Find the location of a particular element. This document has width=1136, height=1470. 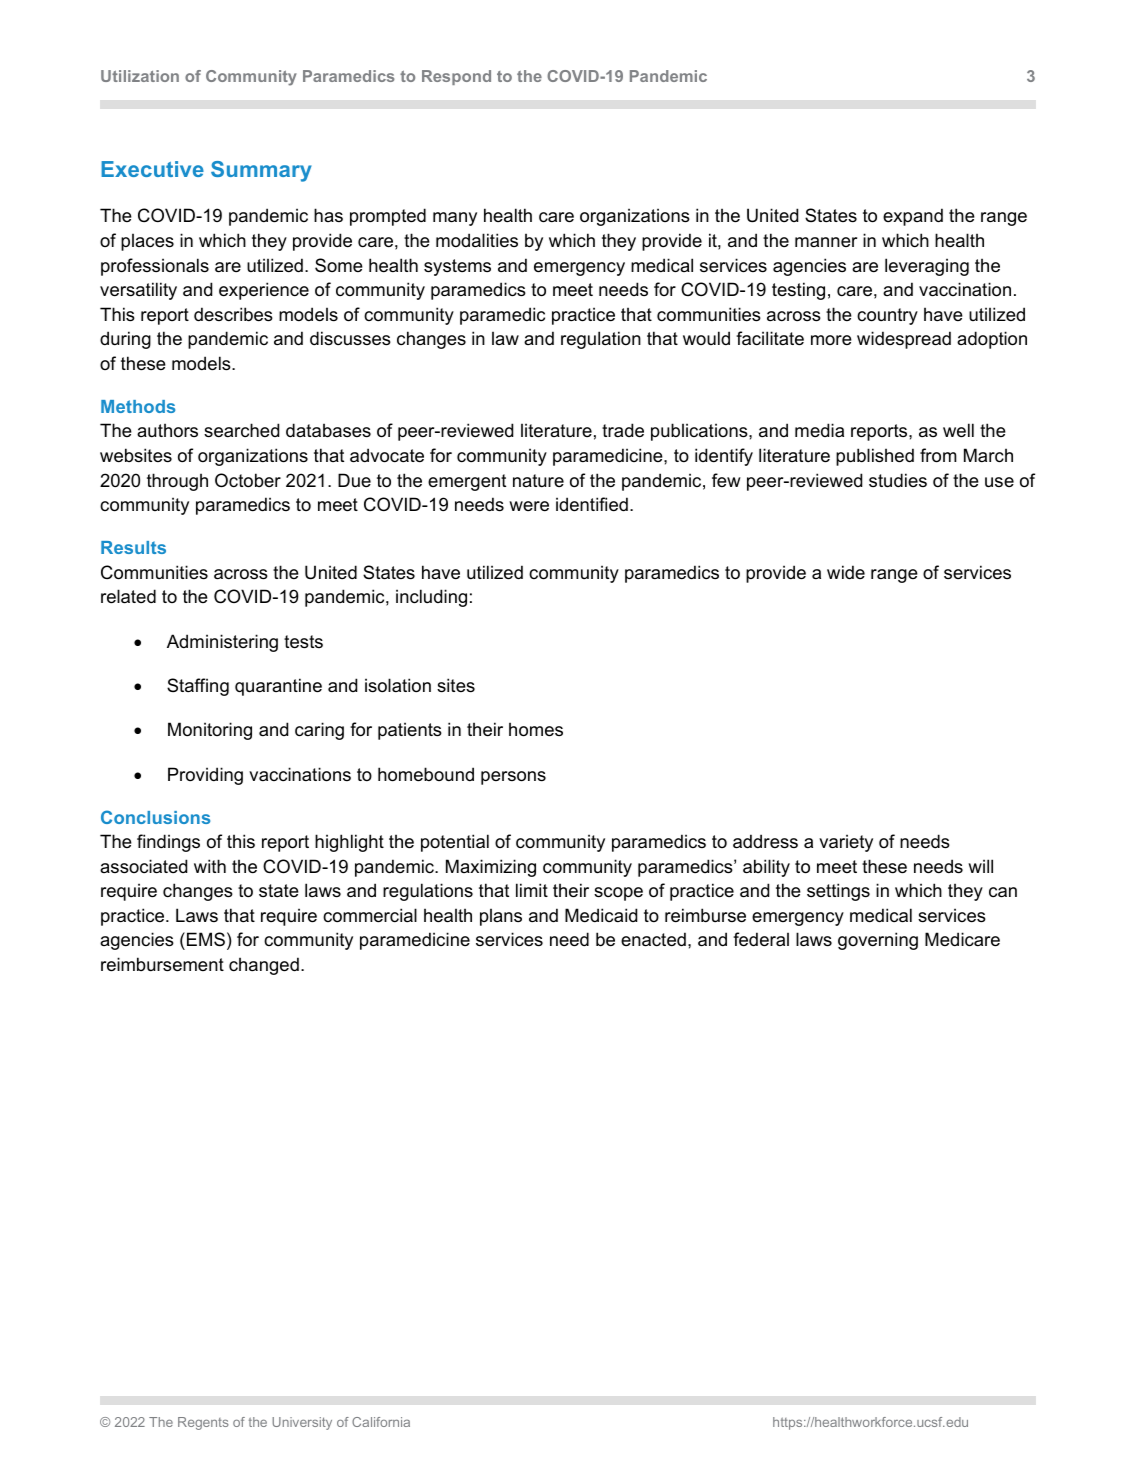

changed is located at coordinates (264, 966).
